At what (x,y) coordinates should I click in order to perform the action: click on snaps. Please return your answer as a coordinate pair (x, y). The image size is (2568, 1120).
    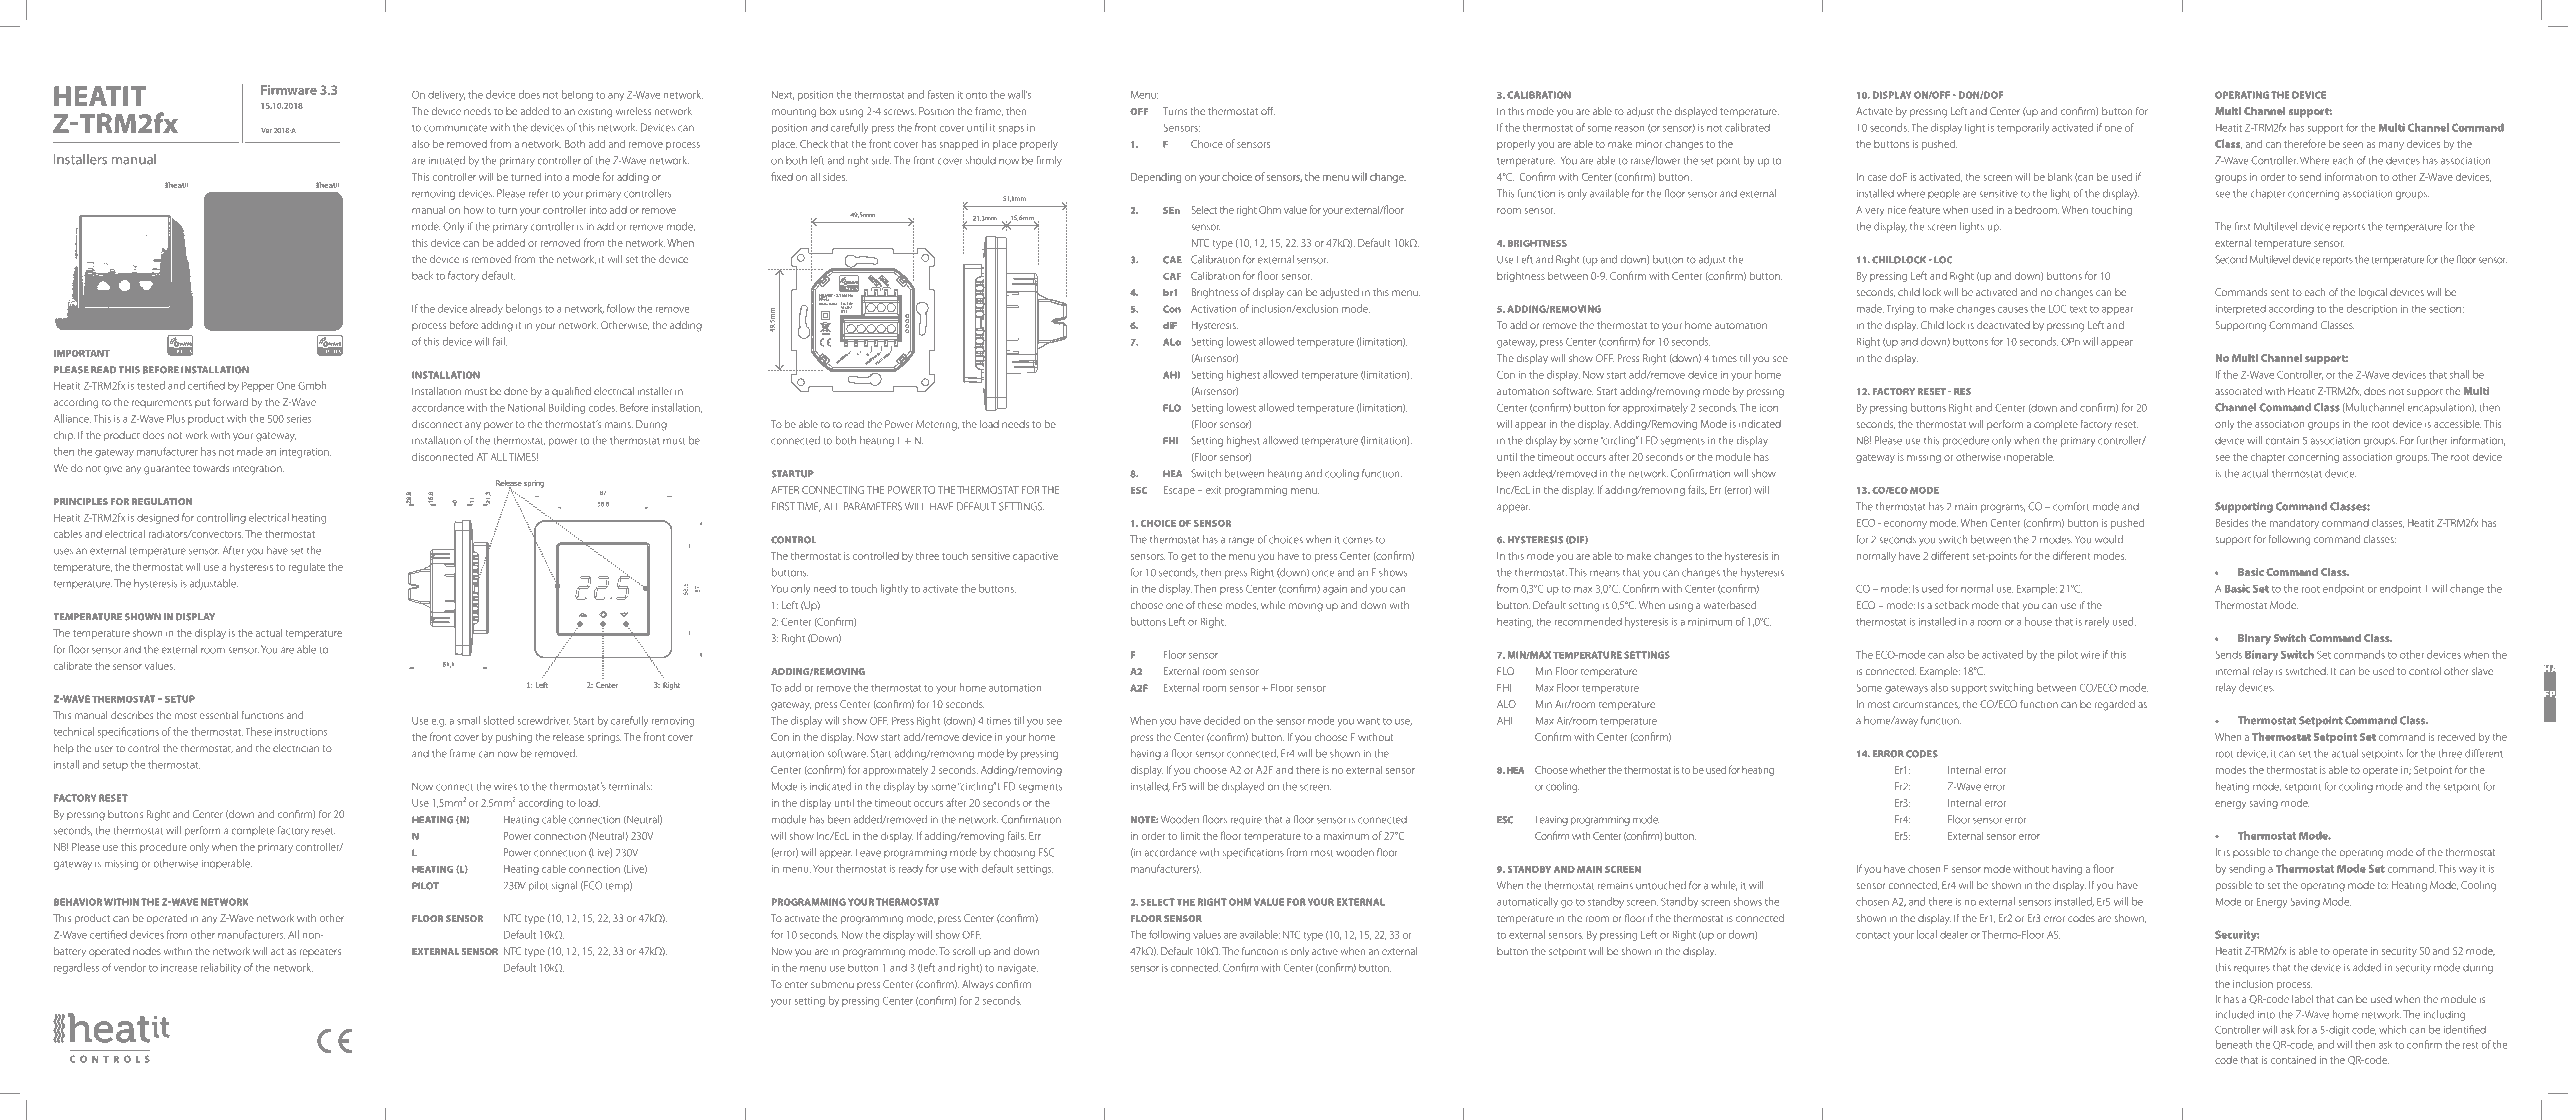
    Looking at the image, I should click on (1011, 130).
